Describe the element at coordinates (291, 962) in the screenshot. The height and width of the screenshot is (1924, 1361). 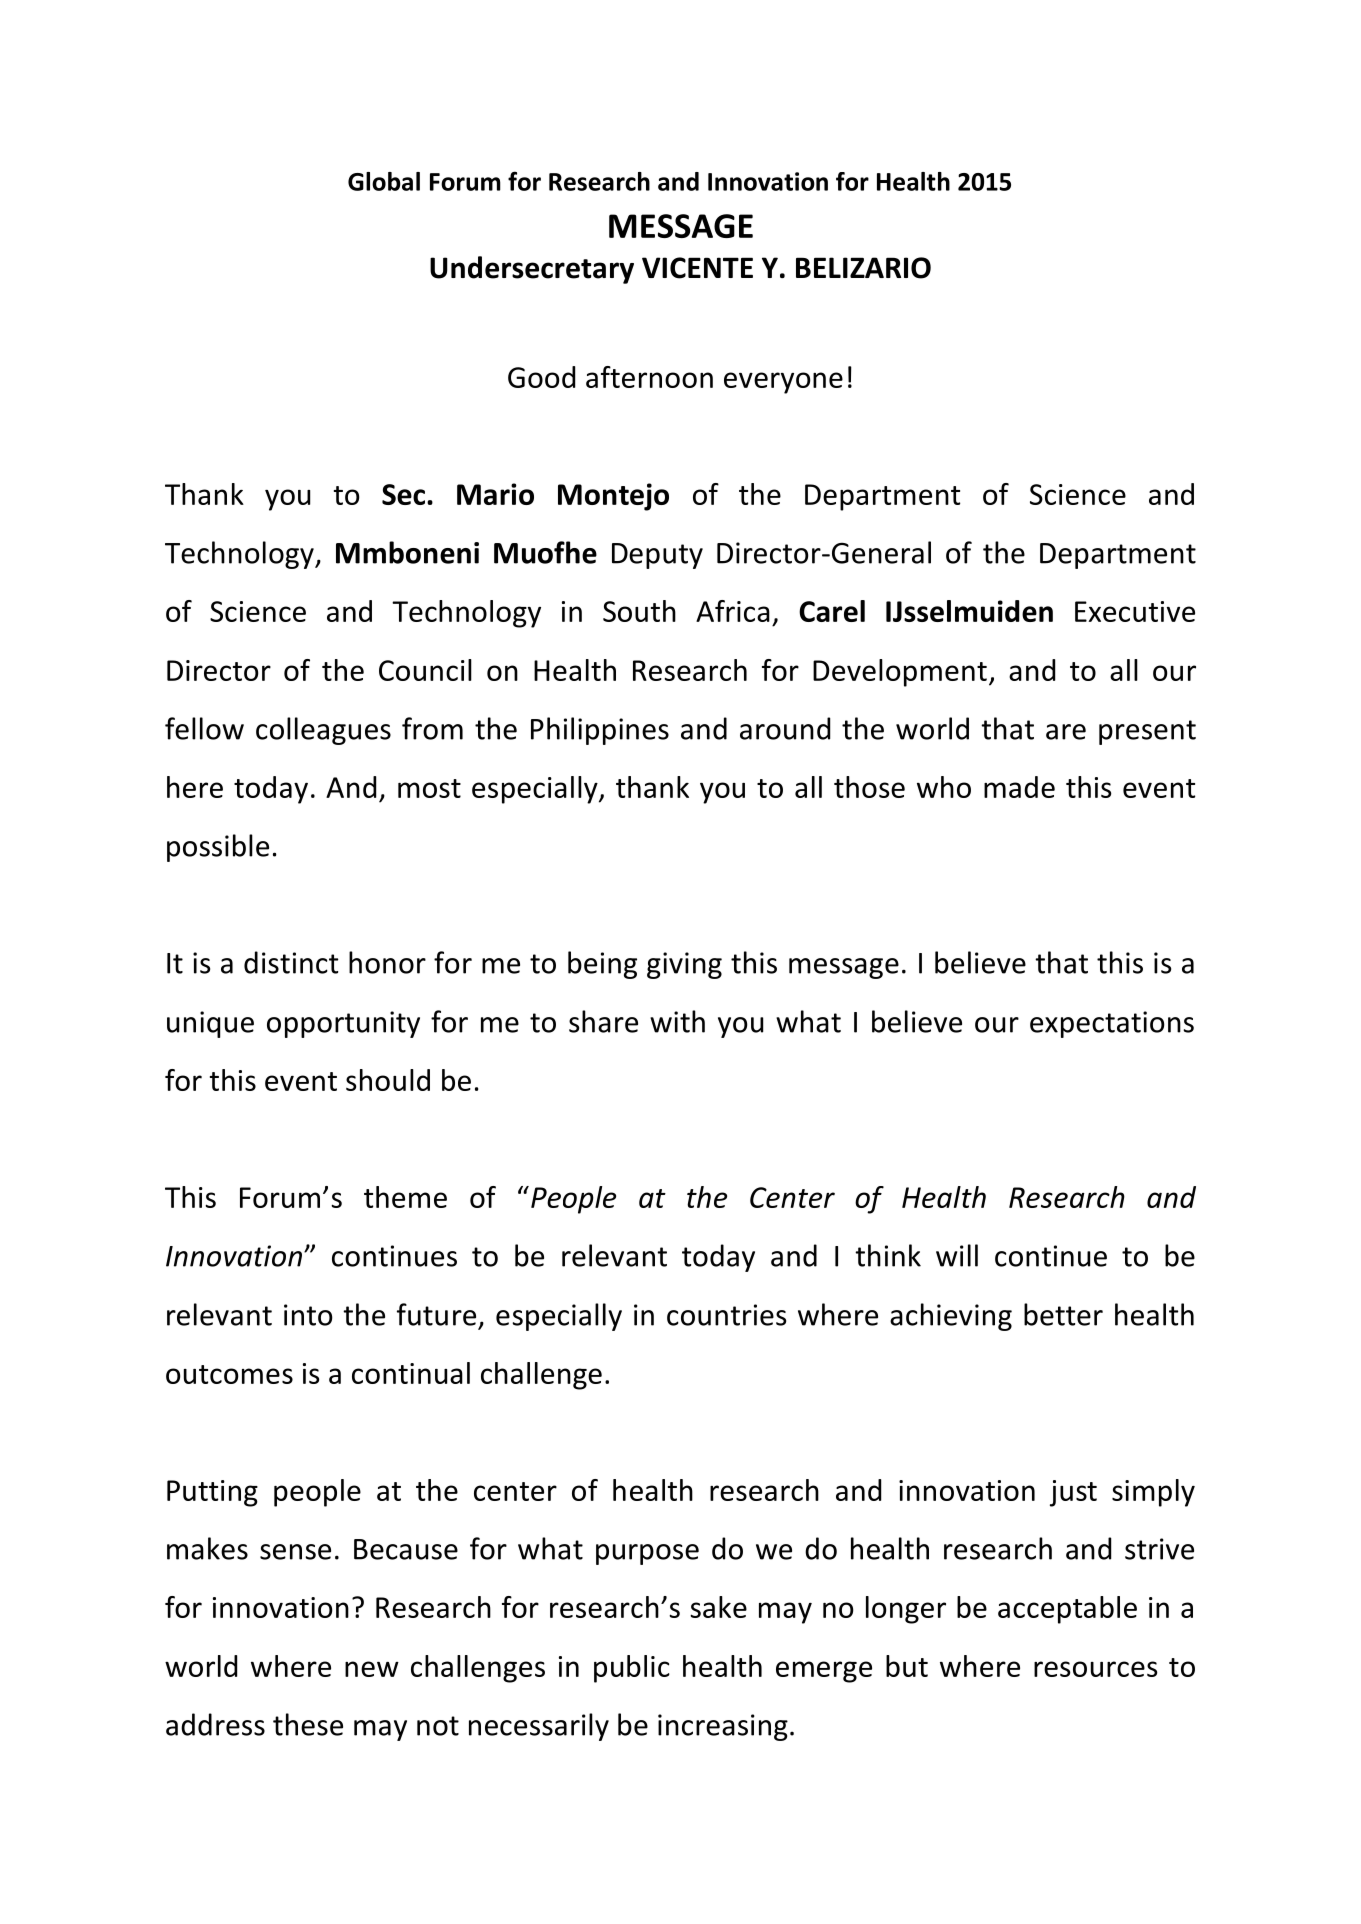
I see `distinct` at that location.
